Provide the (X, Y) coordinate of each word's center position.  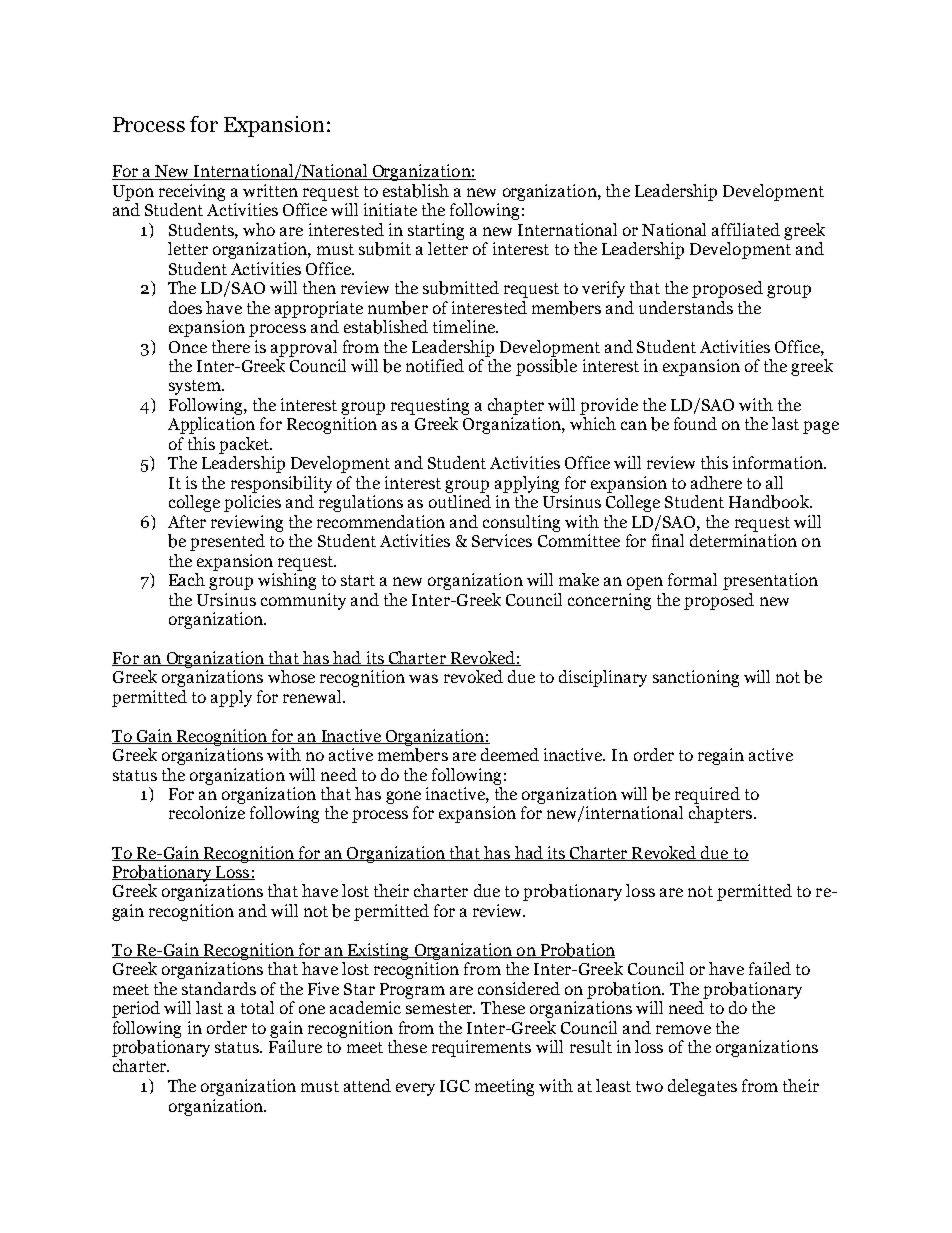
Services (502, 540)
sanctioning (696, 678)
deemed (510, 754)
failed (770, 968)
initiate (390, 209)
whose (291, 676)
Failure (295, 1046)
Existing (378, 951)
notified (435, 365)
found (695, 423)
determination (743, 540)
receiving (192, 192)
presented (227, 542)
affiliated (746, 229)
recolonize (207, 812)
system (196, 387)
